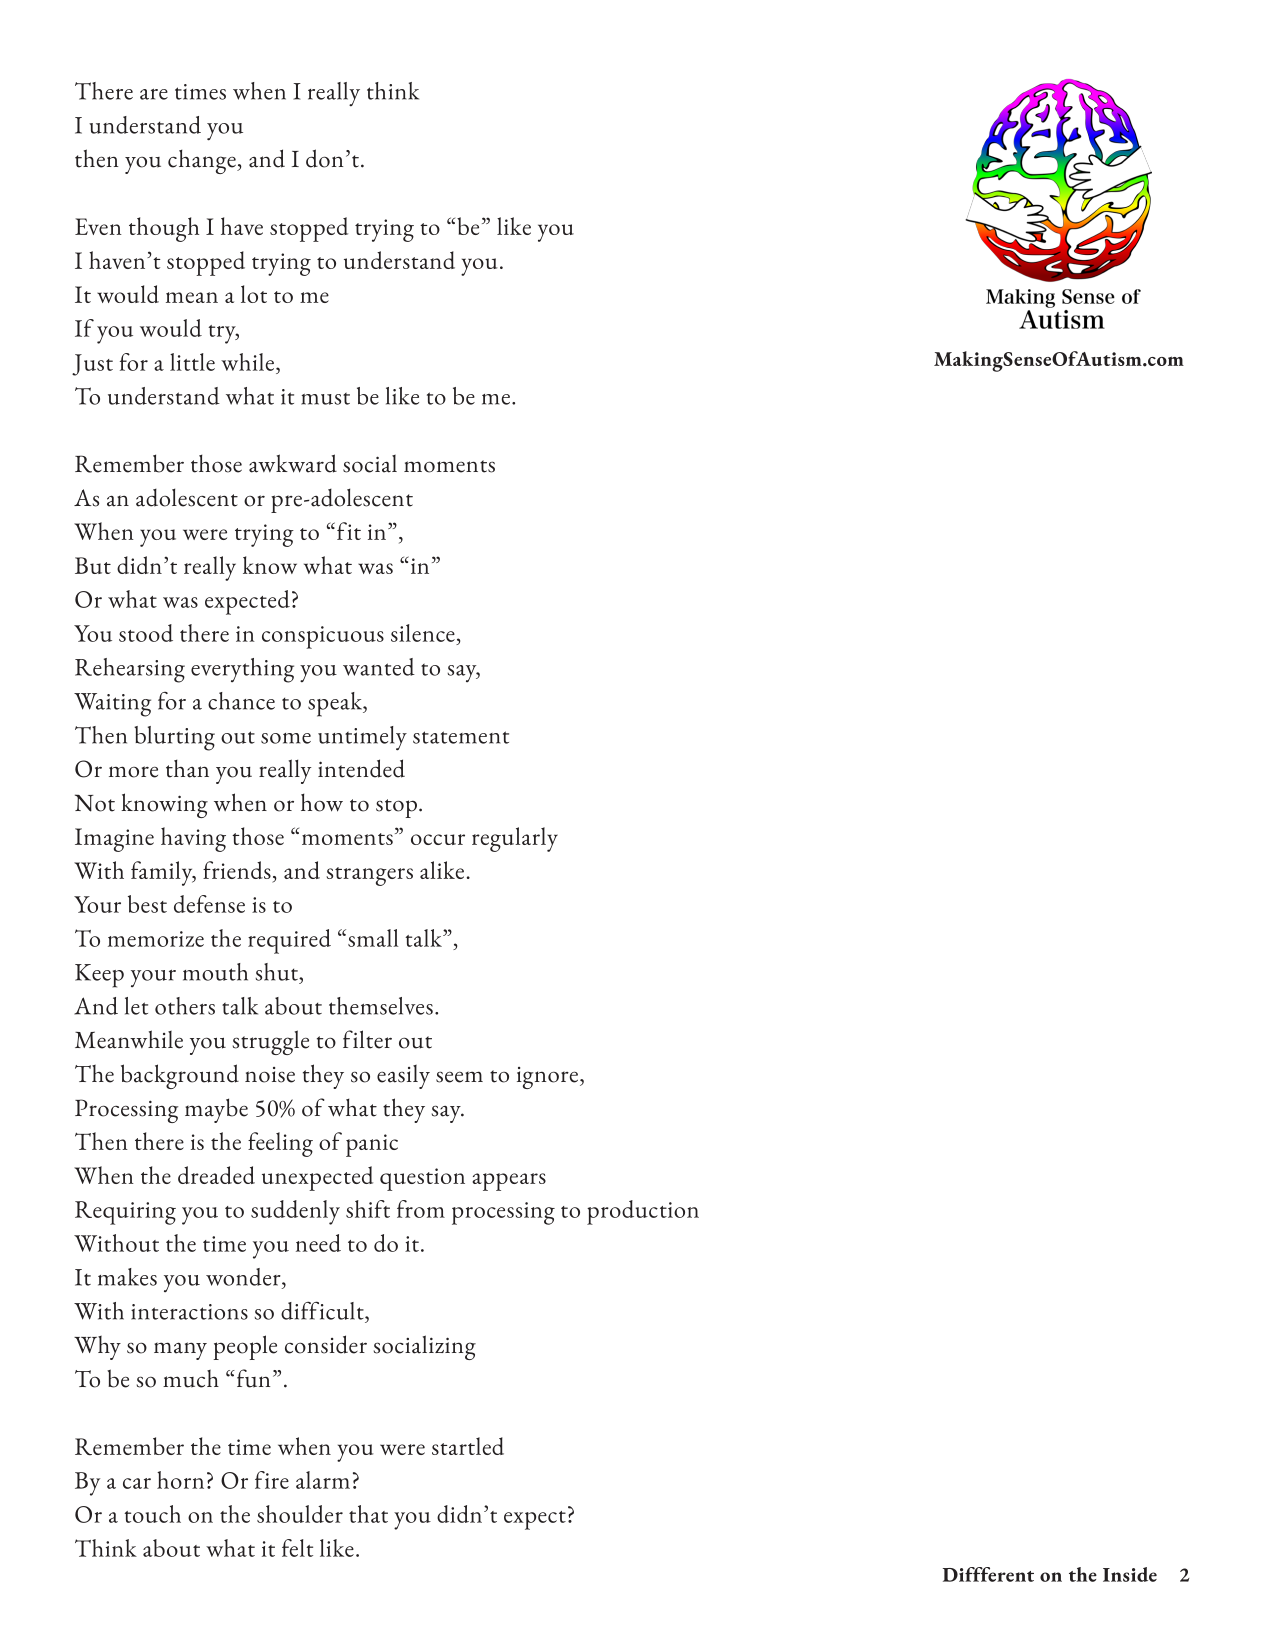 The height and width of the document is (1636, 1264). I want to click on background, so click(180, 1076).
